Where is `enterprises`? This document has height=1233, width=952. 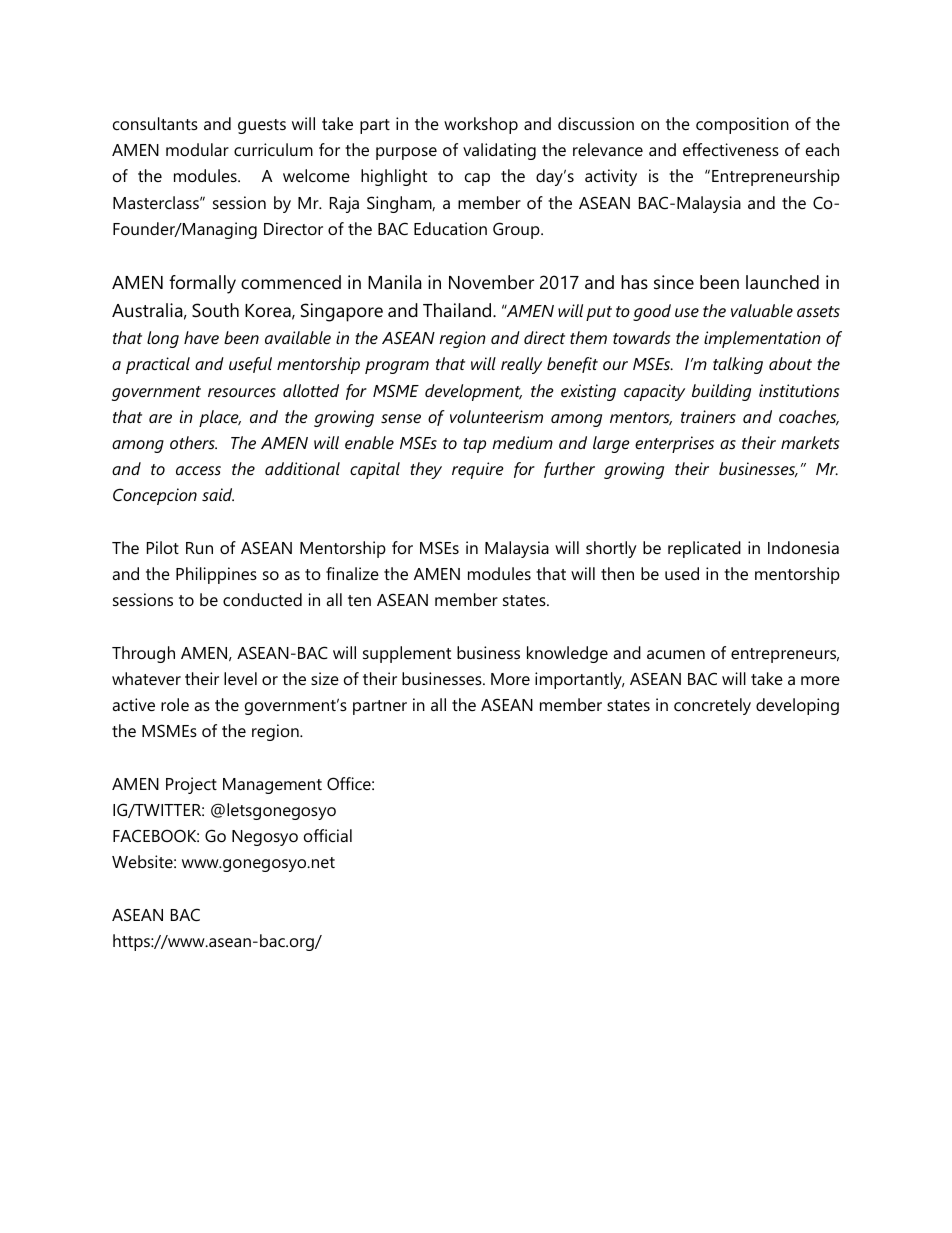
enterprises is located at coordinates (674, 444).
